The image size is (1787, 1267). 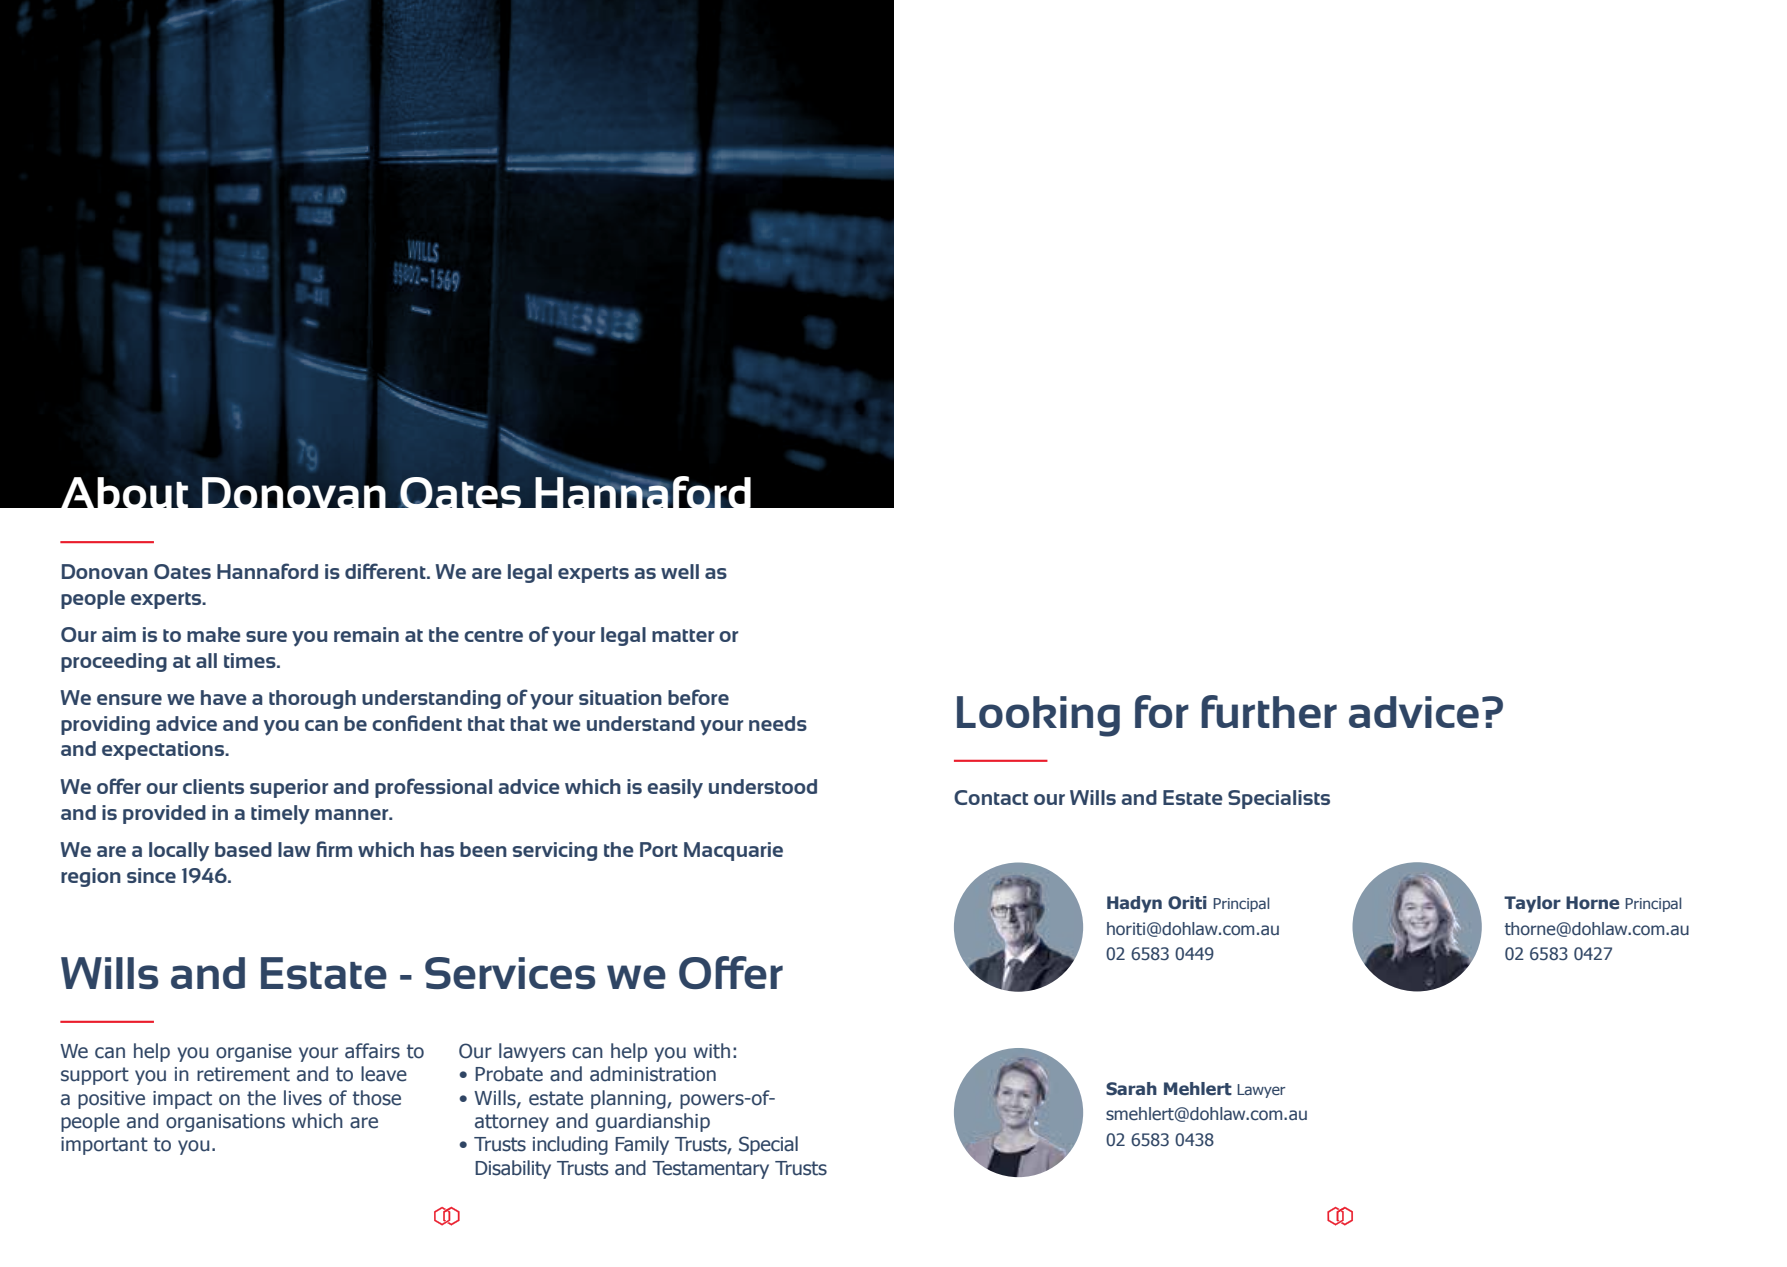 I want to click on different, so click(x=386, y=571).
